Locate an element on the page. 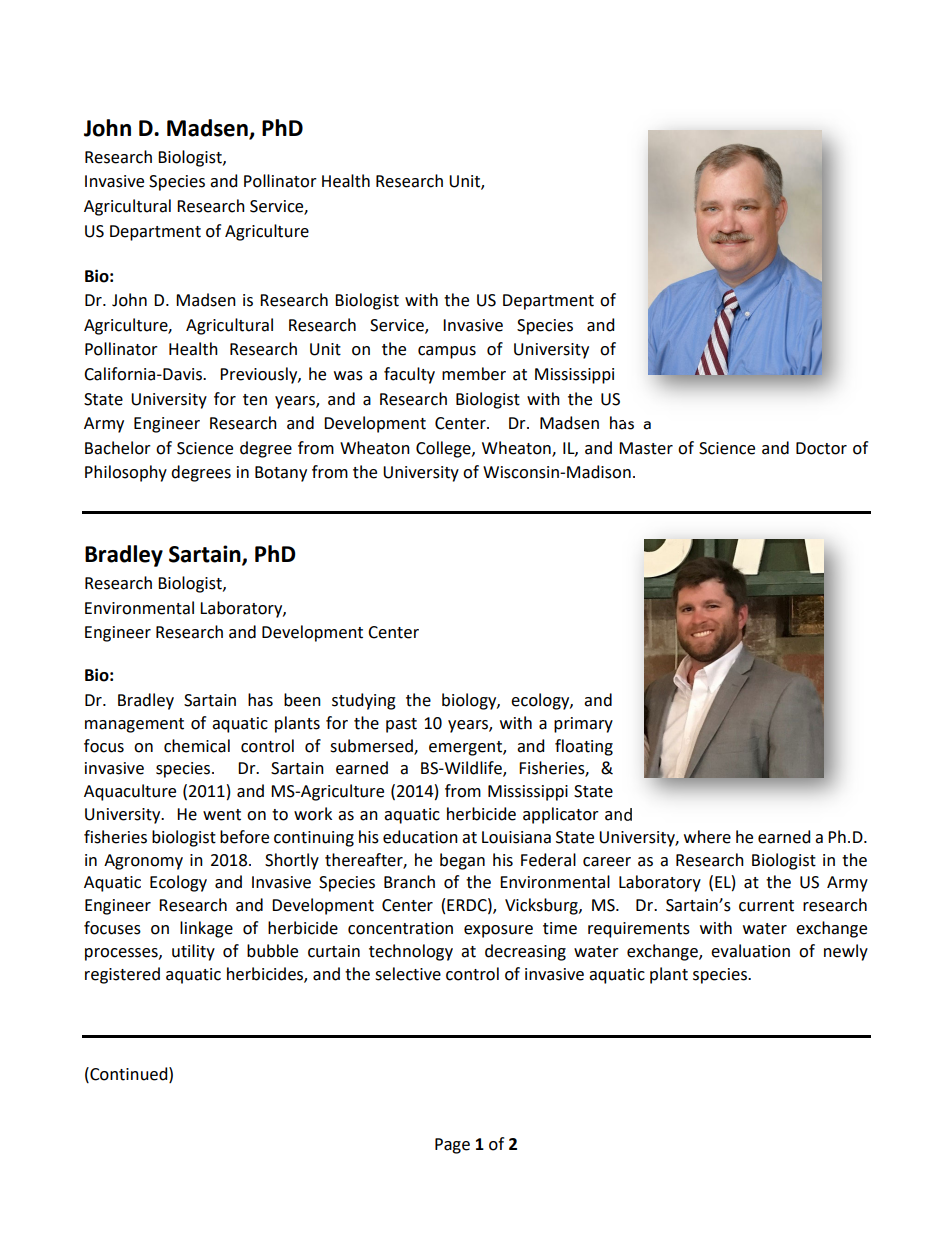 The width and height of the image is (952, 1233). Doctor is located at coordinates (821, 448).
